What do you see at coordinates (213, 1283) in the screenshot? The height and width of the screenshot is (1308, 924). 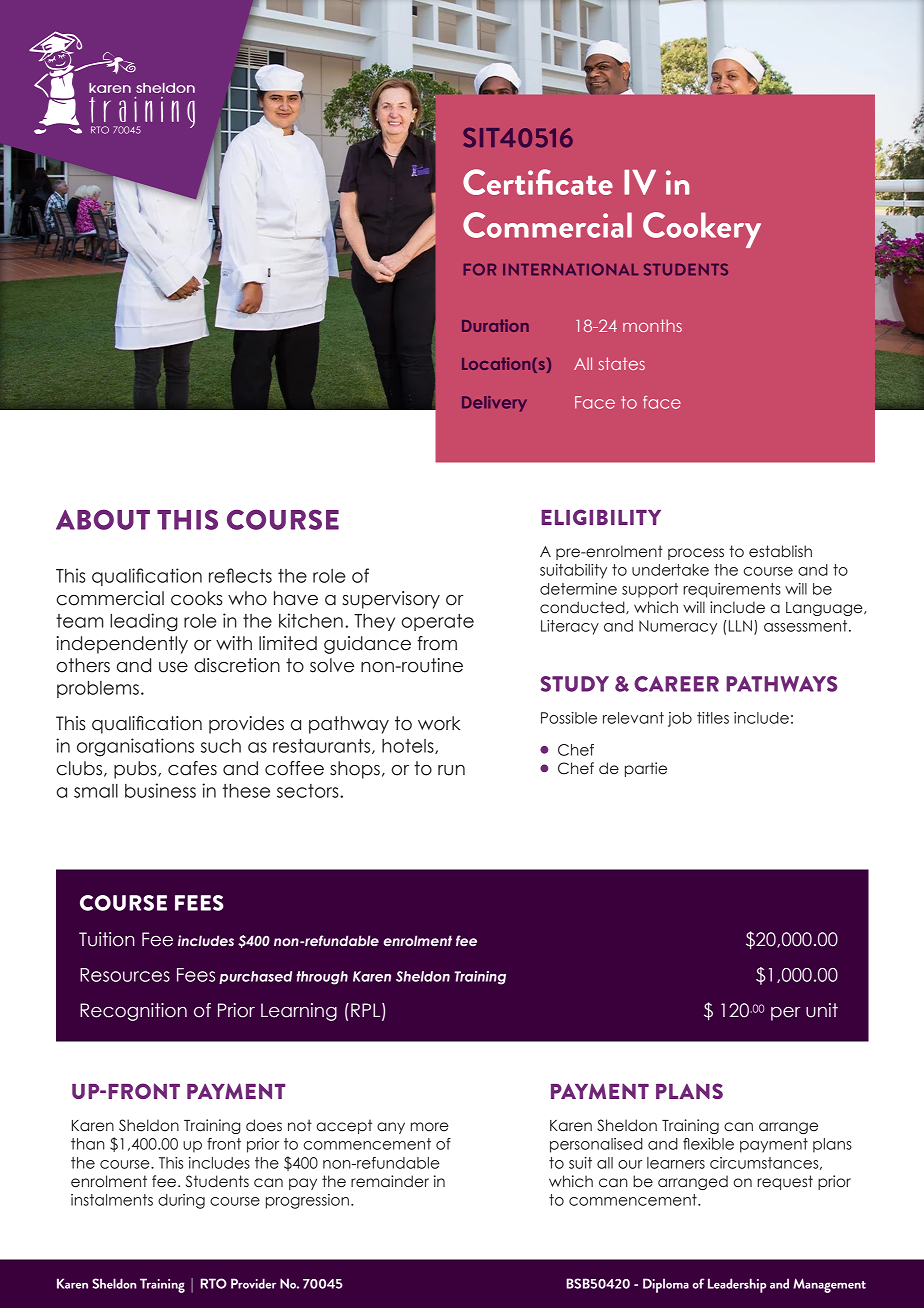 I see `RTO` at bounding box center [213, 1283].
